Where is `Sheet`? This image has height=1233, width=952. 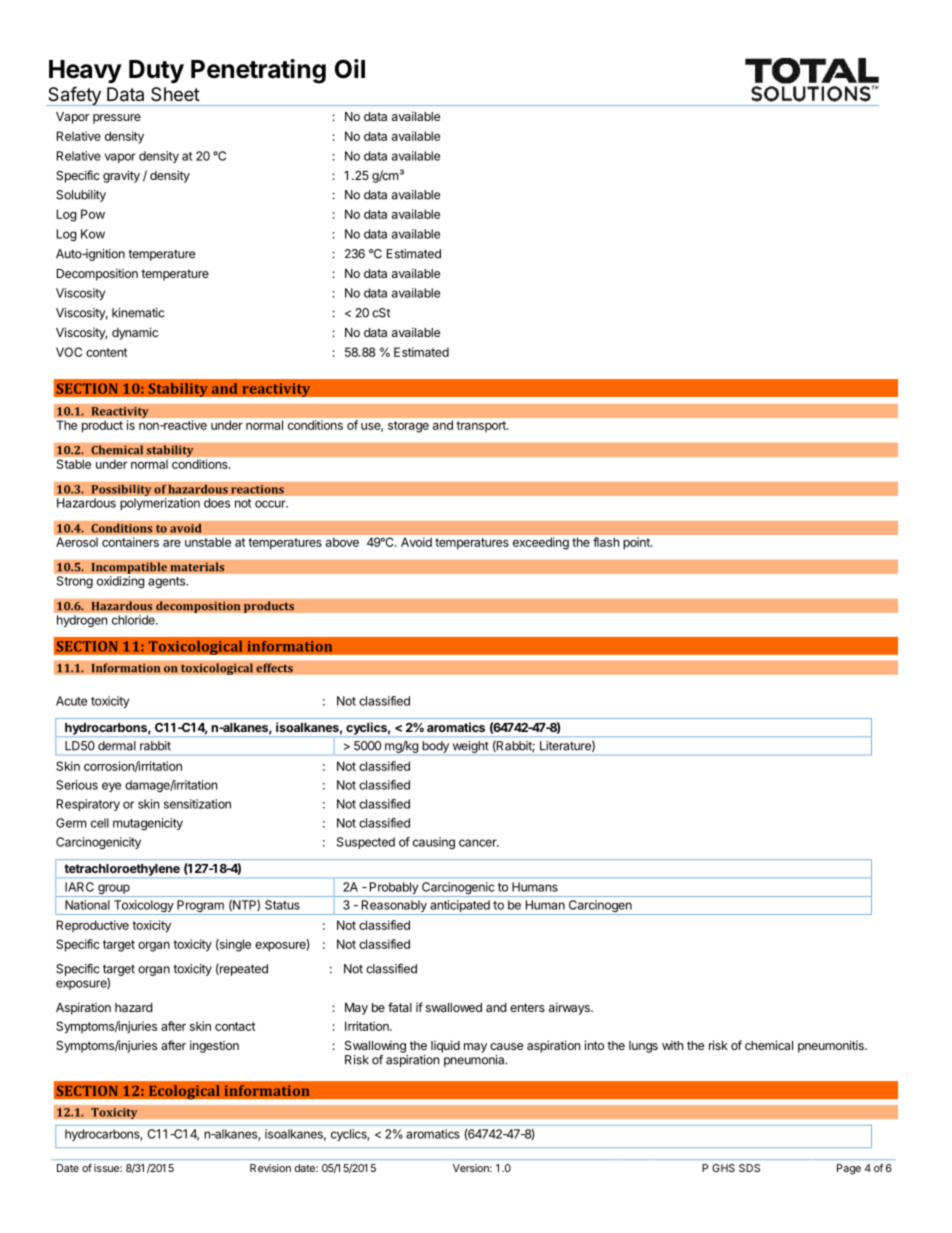
Sheet is located at coordinates (175, 94).
